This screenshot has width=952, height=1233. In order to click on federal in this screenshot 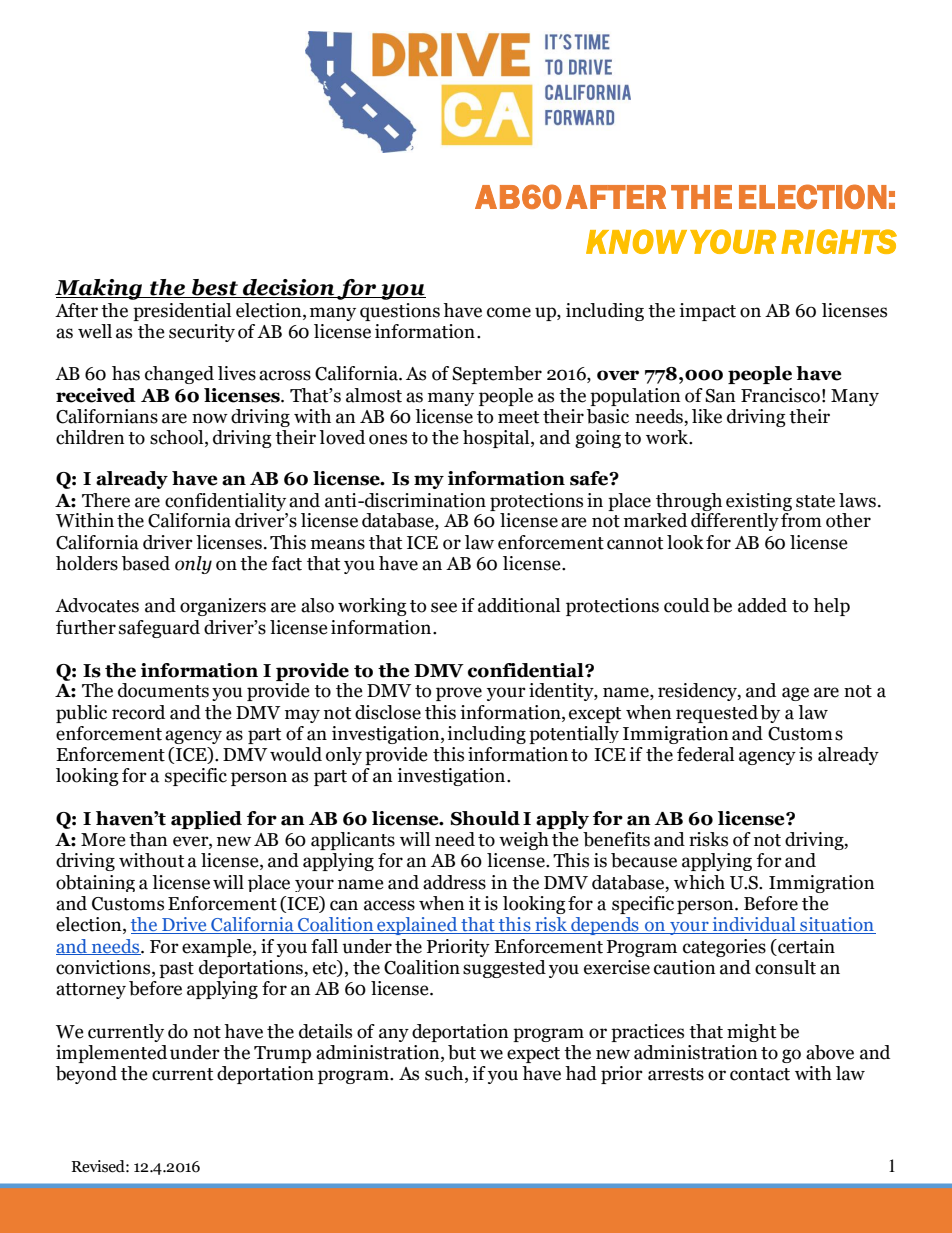, I will do `click(705, 754)`.
